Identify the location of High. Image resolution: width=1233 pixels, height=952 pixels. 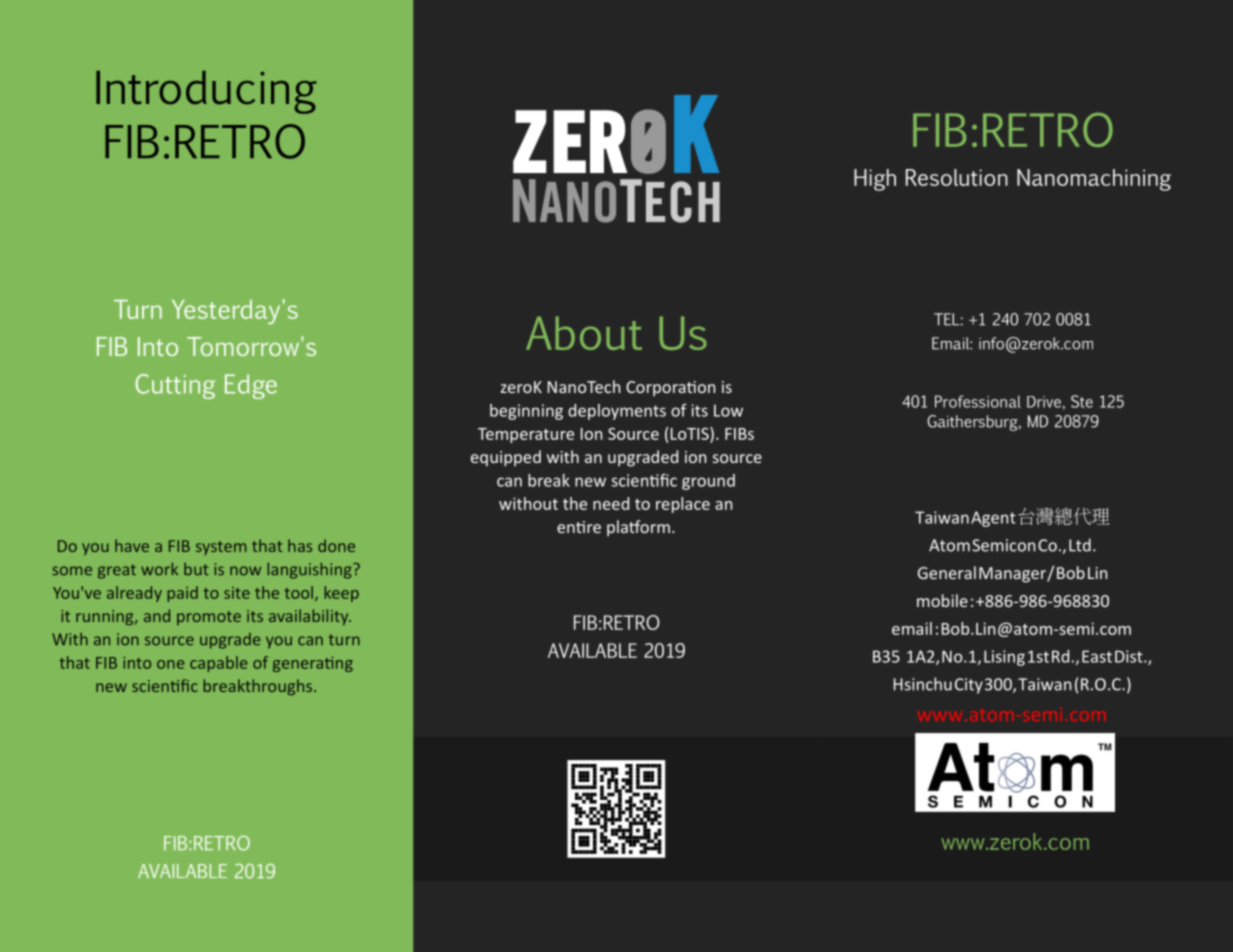
(875, 180).
